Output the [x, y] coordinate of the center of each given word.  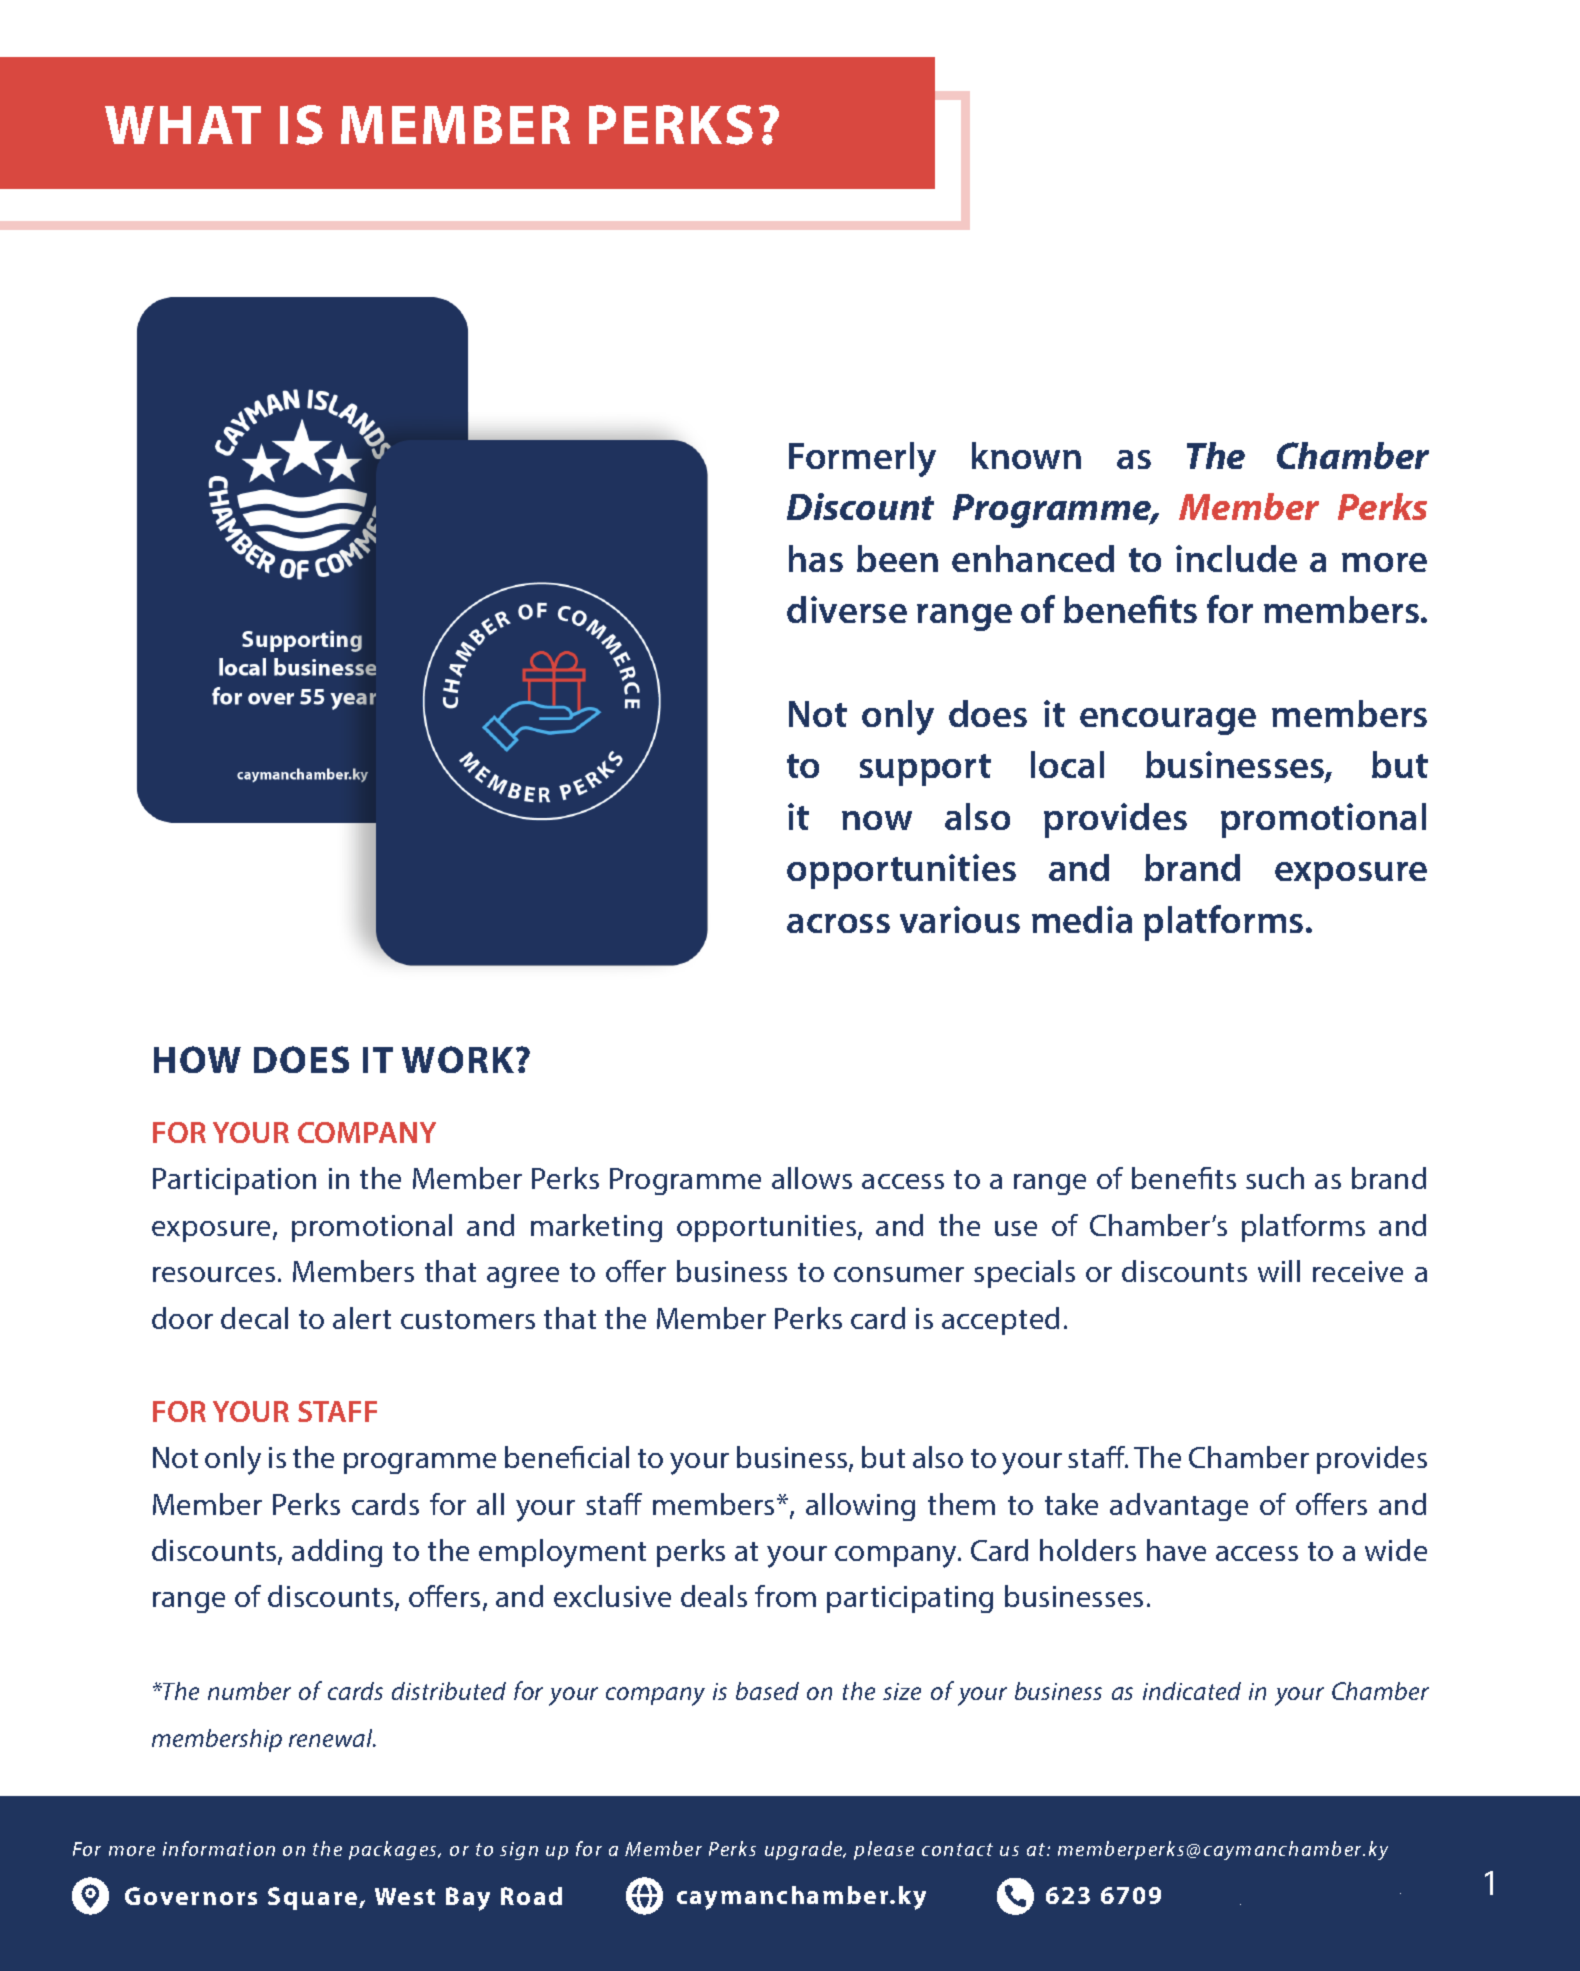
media [1082, 919]
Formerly [862, 459]
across [838, 923]
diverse [847, 609]
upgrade [805, 1850]
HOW [197, 1059]
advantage [1179, 1507]
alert [362, 1318]
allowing [860, 1507]
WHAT [183, 125]
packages [394, 1850]
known [1026, 455]
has [816, 558]
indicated [1192, 1691]
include [1236, 558]
